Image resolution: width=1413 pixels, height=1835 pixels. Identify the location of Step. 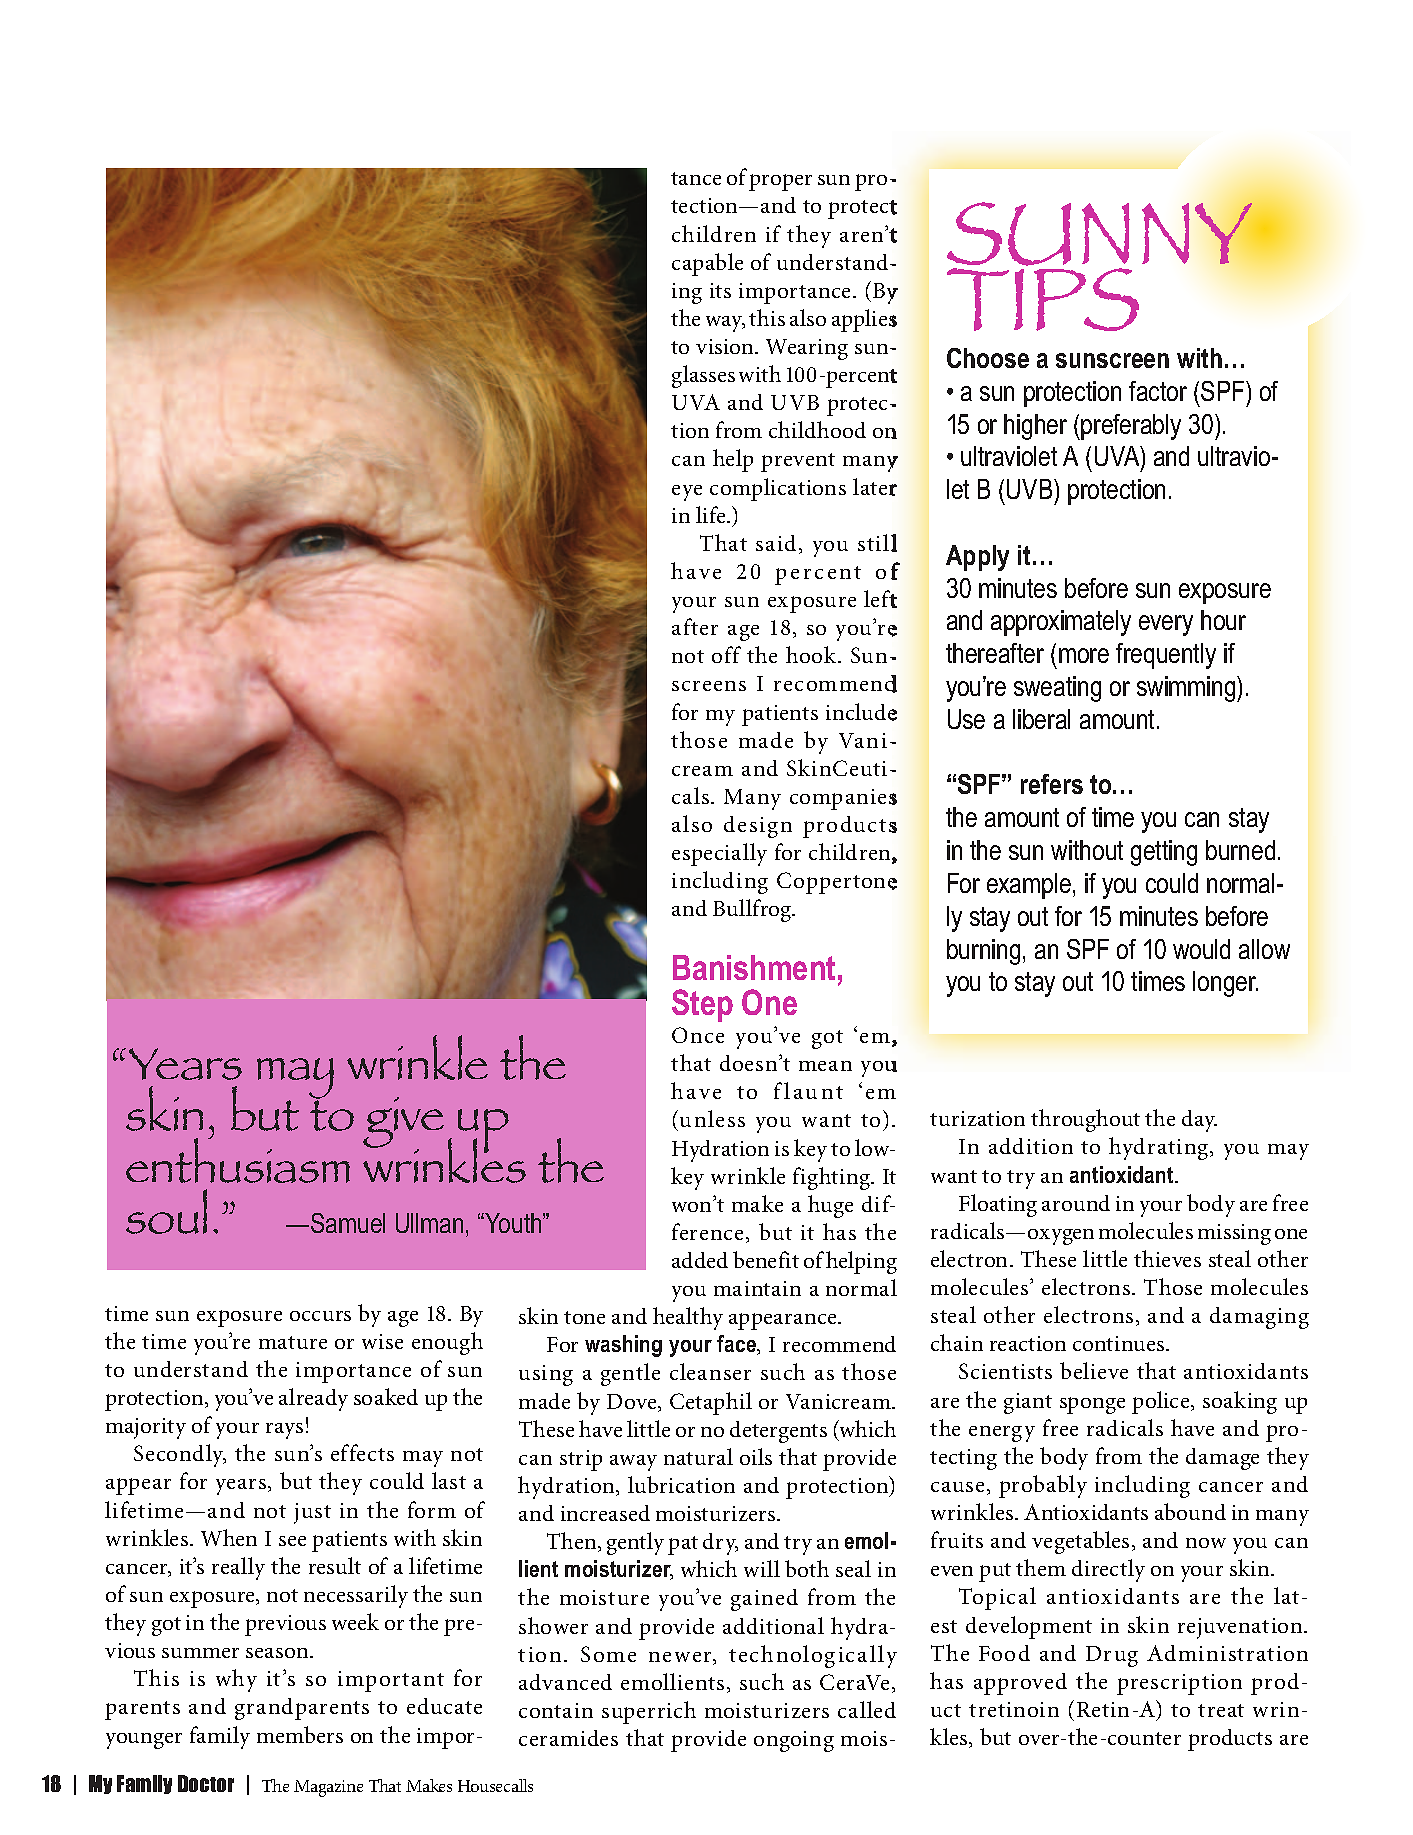
(702, 1005).
